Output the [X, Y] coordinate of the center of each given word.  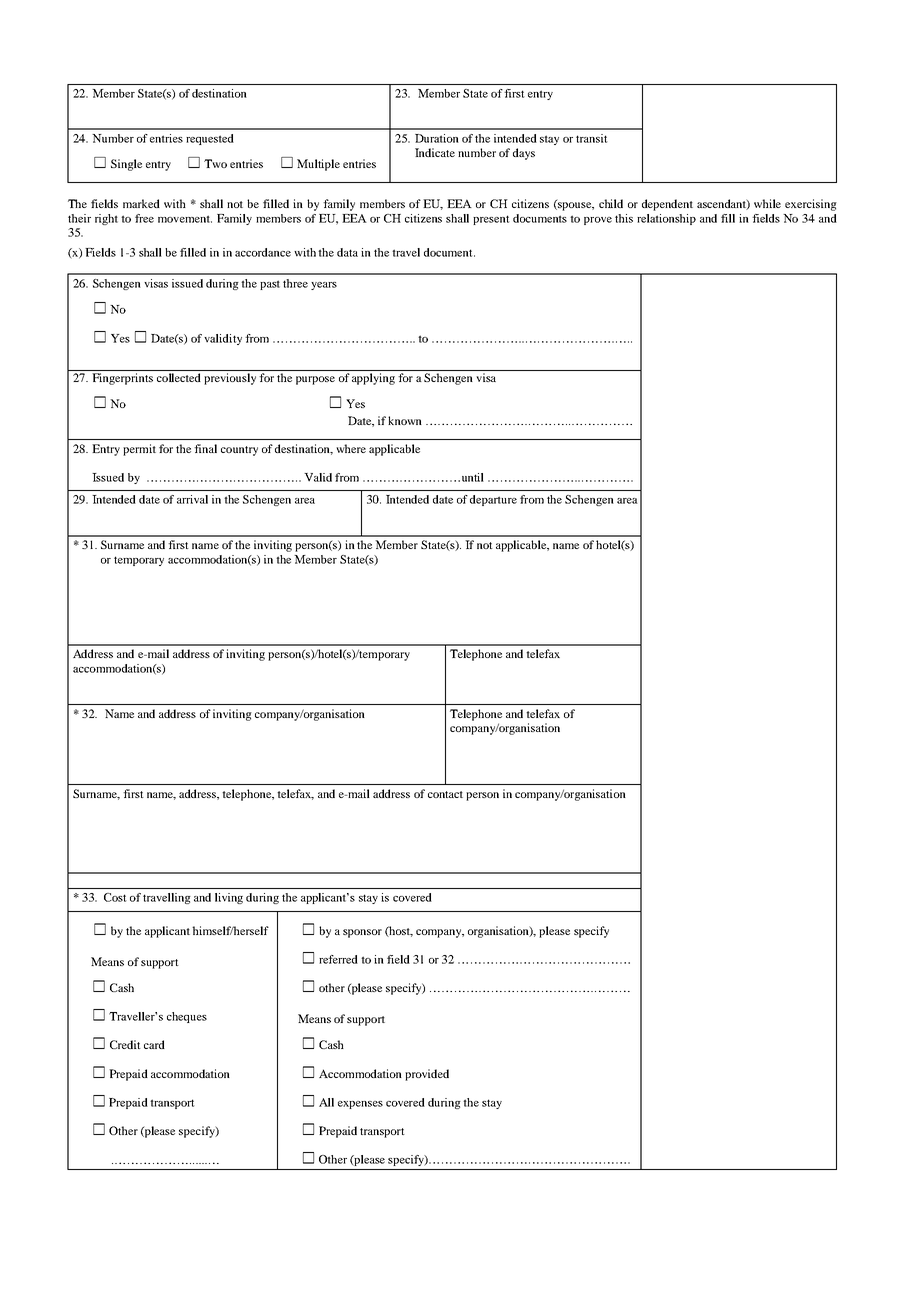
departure [493, 500]
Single [126, 165]
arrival [192, 499]
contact [445, 794]
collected [179, 377]
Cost [115, 897]
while [767, 203]
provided [427, 1075]
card [154, 1044]
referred [338, 959]
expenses [360, 1105]
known [405, 420]
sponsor [362, 933]
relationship [666, 219]
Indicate [435, 152]
